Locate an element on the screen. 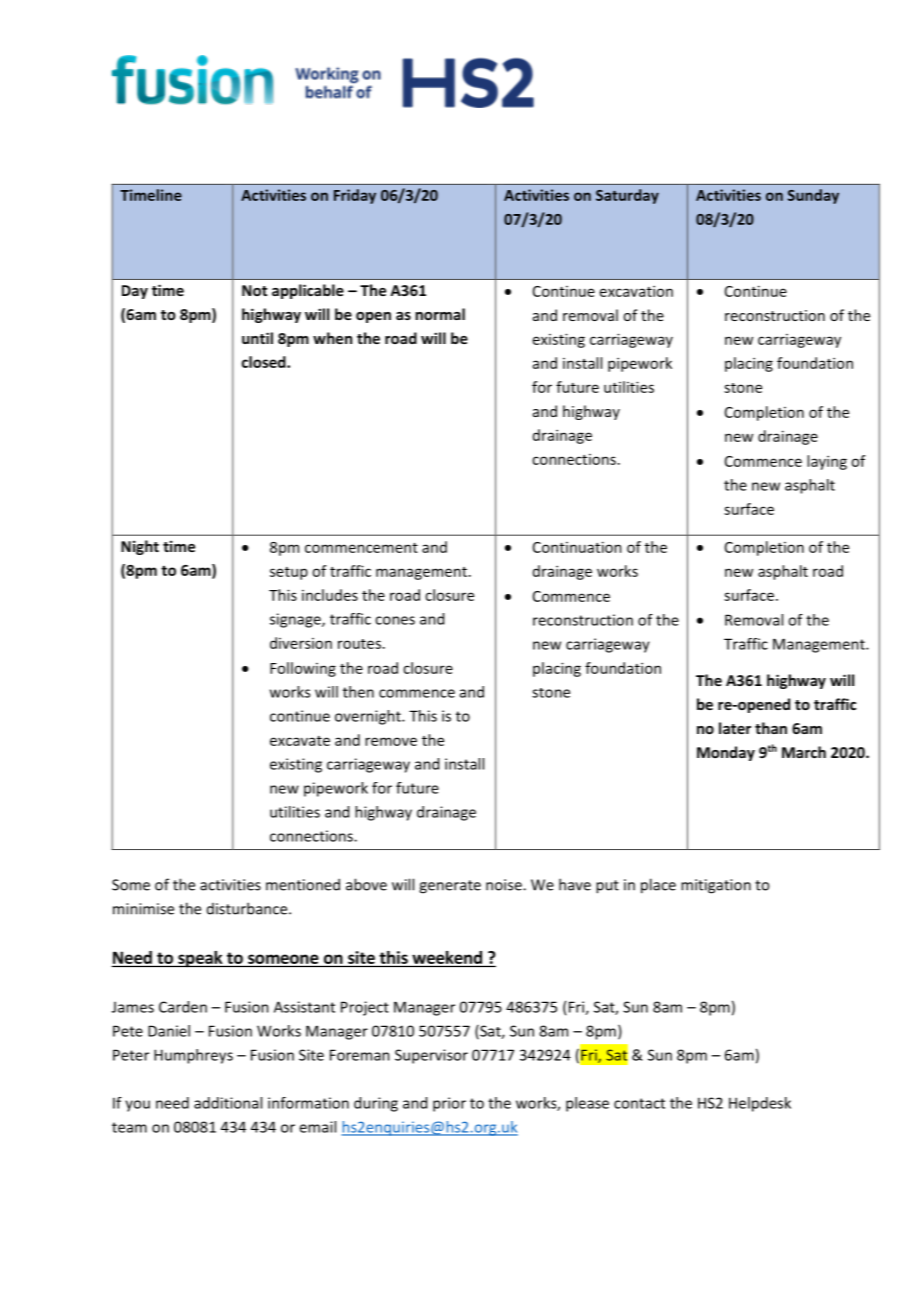  Continuation is located at coordinates (577, 547).
